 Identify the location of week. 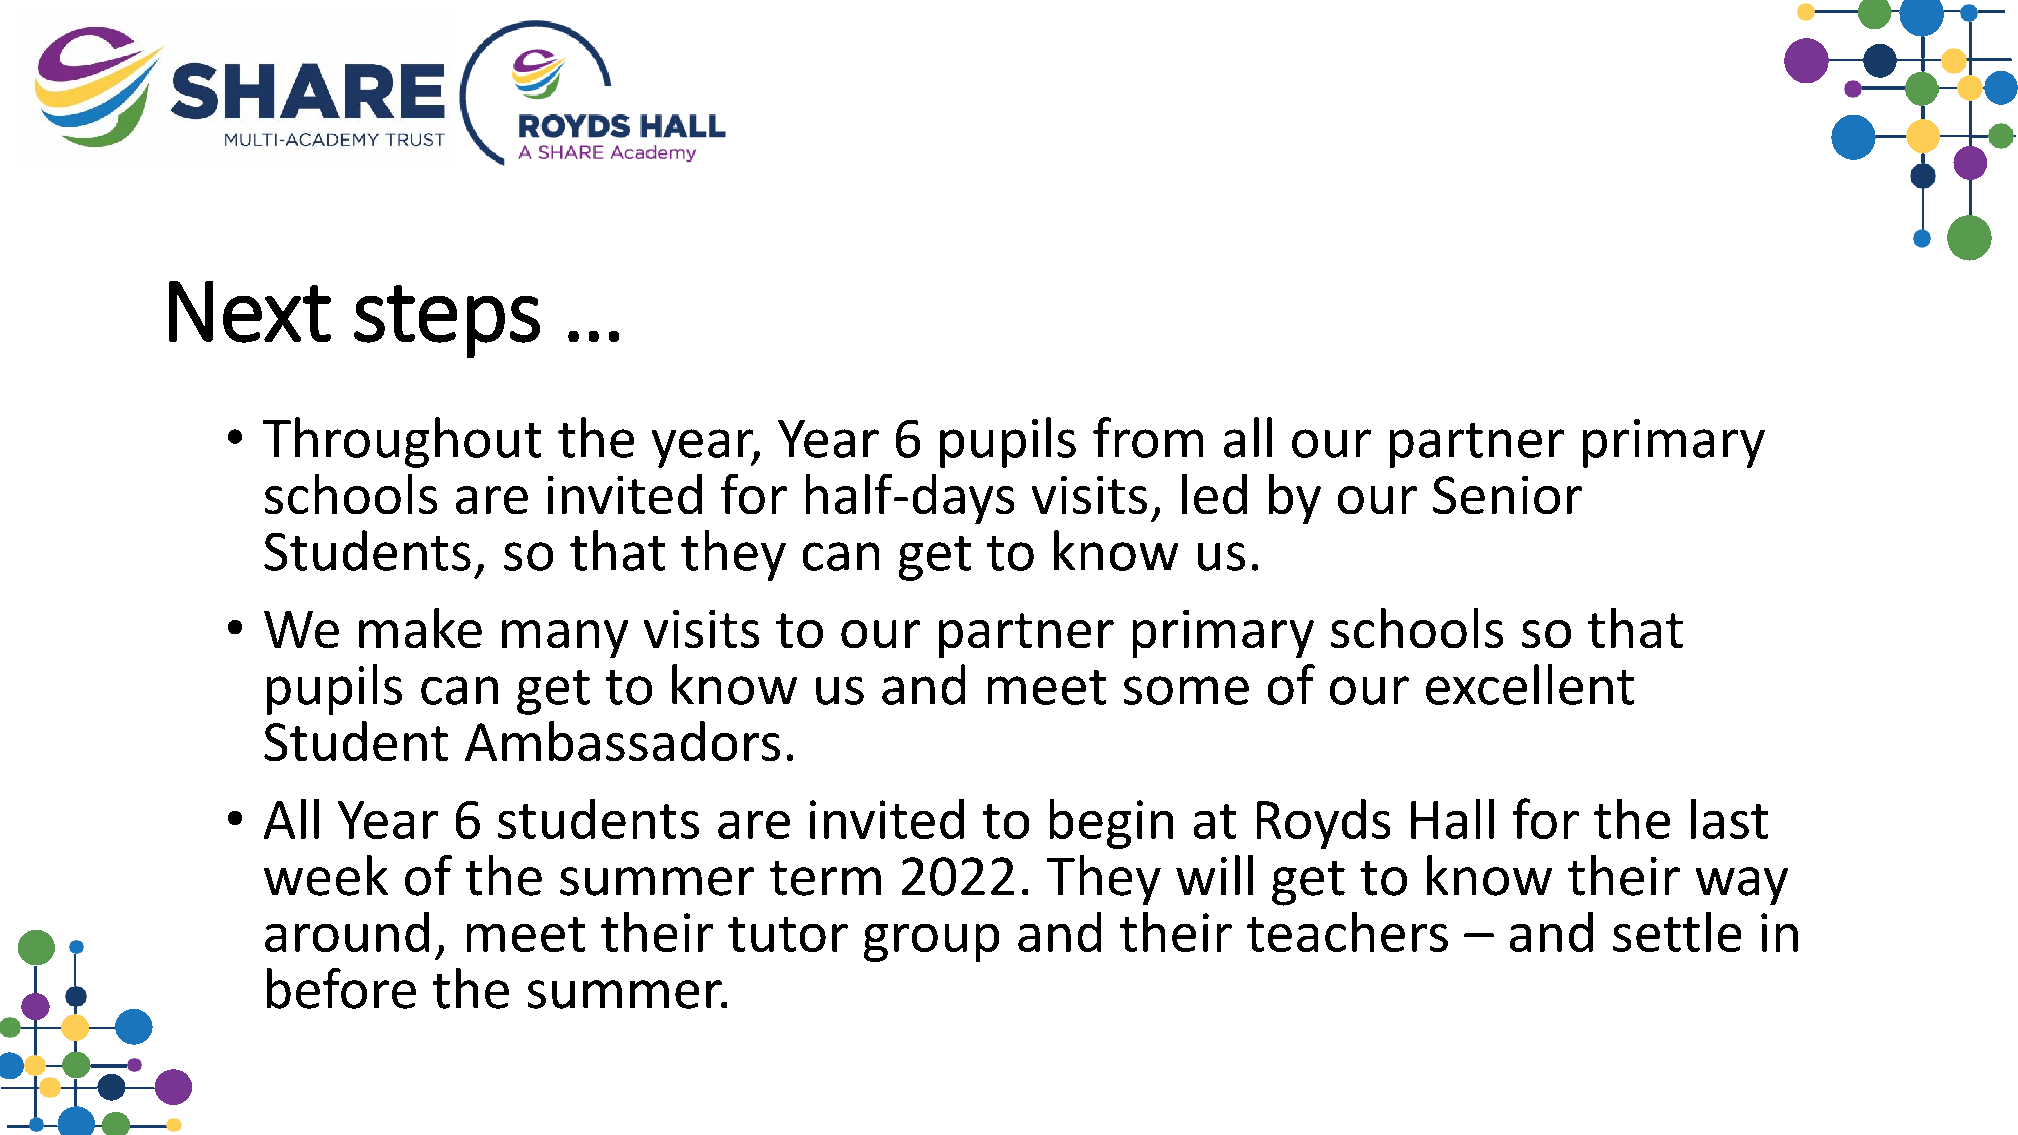
(326, 875).
